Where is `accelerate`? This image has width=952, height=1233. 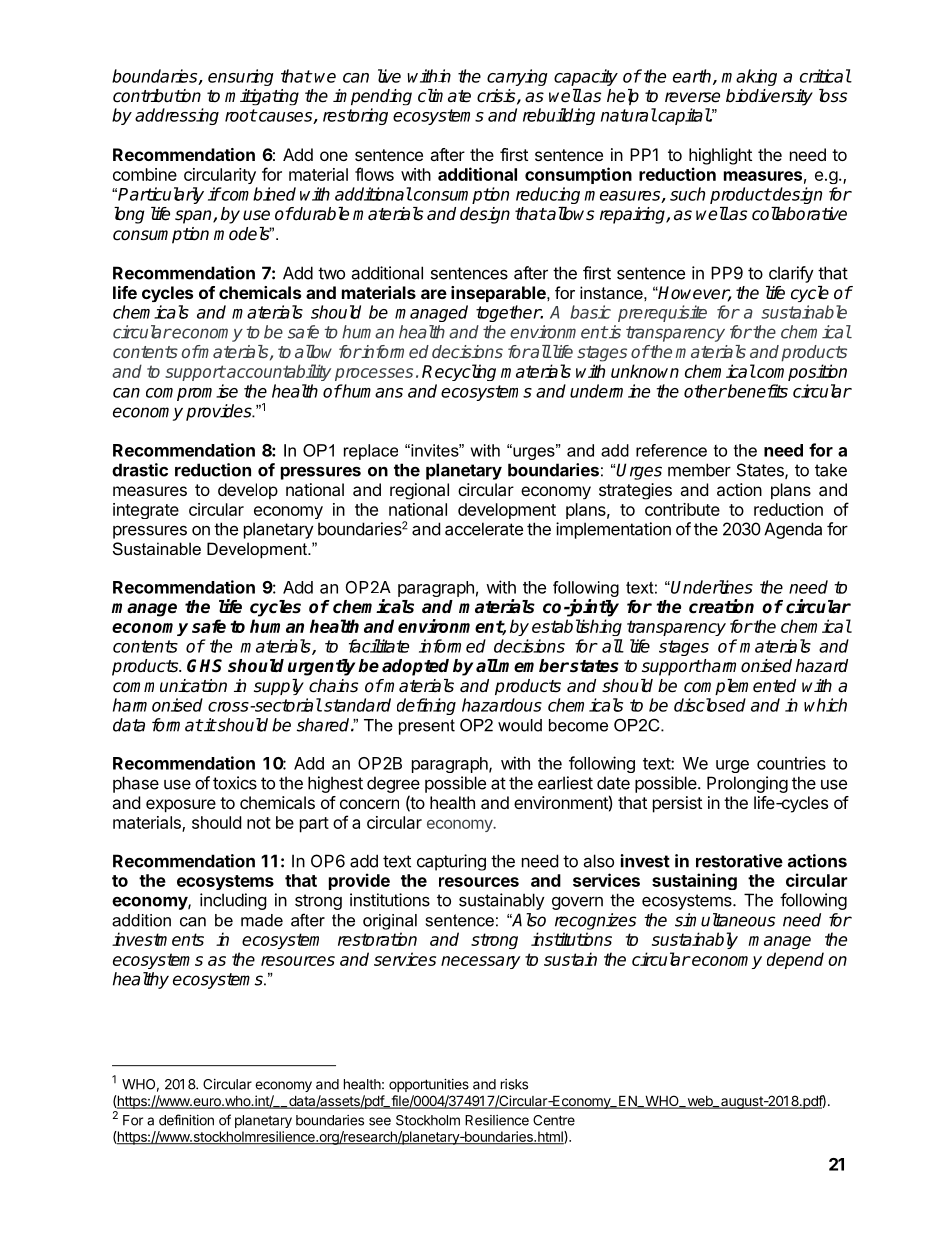 accelerate is located at coordinates (484, 529).
